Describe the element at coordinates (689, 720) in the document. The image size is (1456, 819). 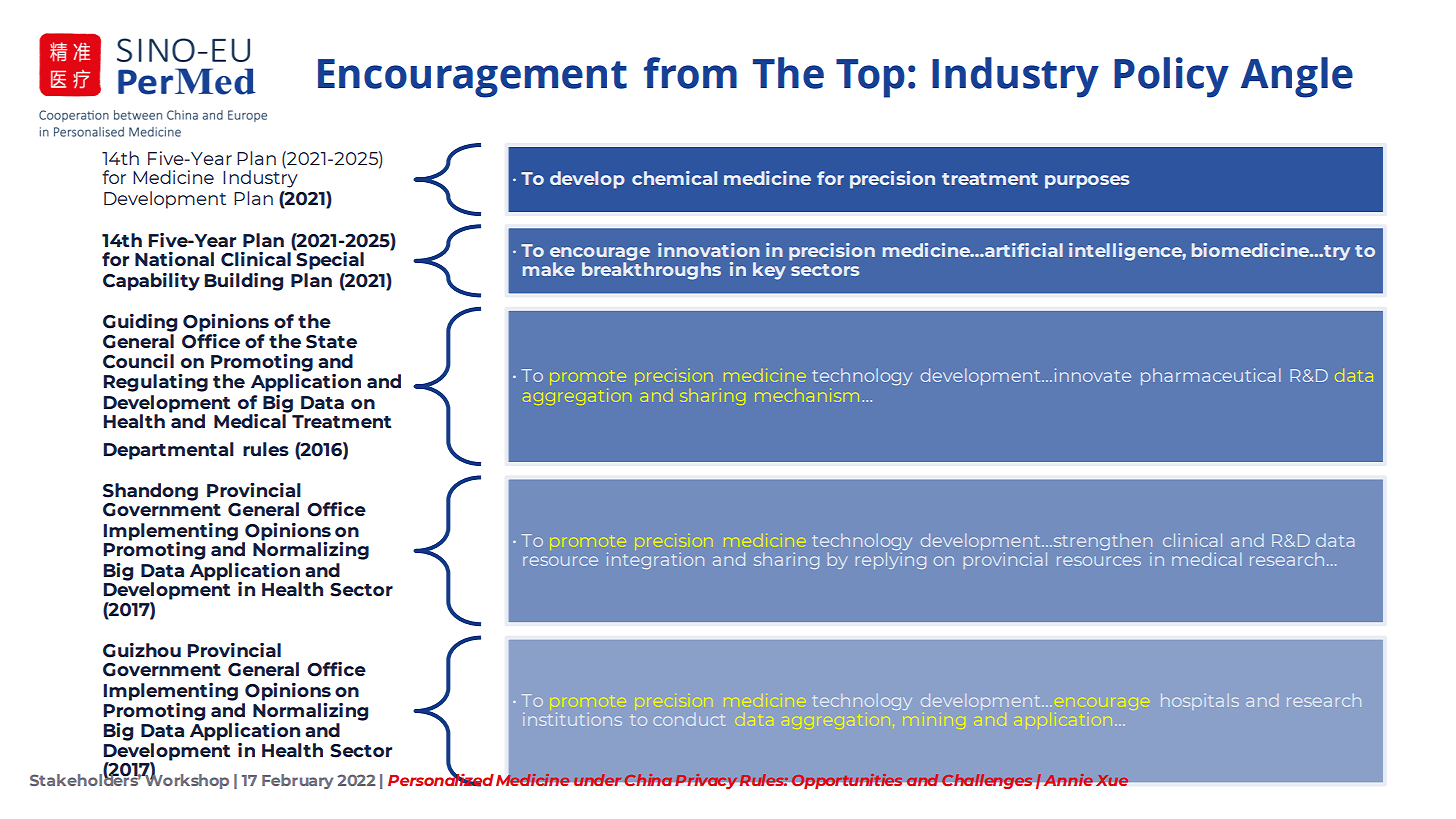
I see `conduct` at that location.
